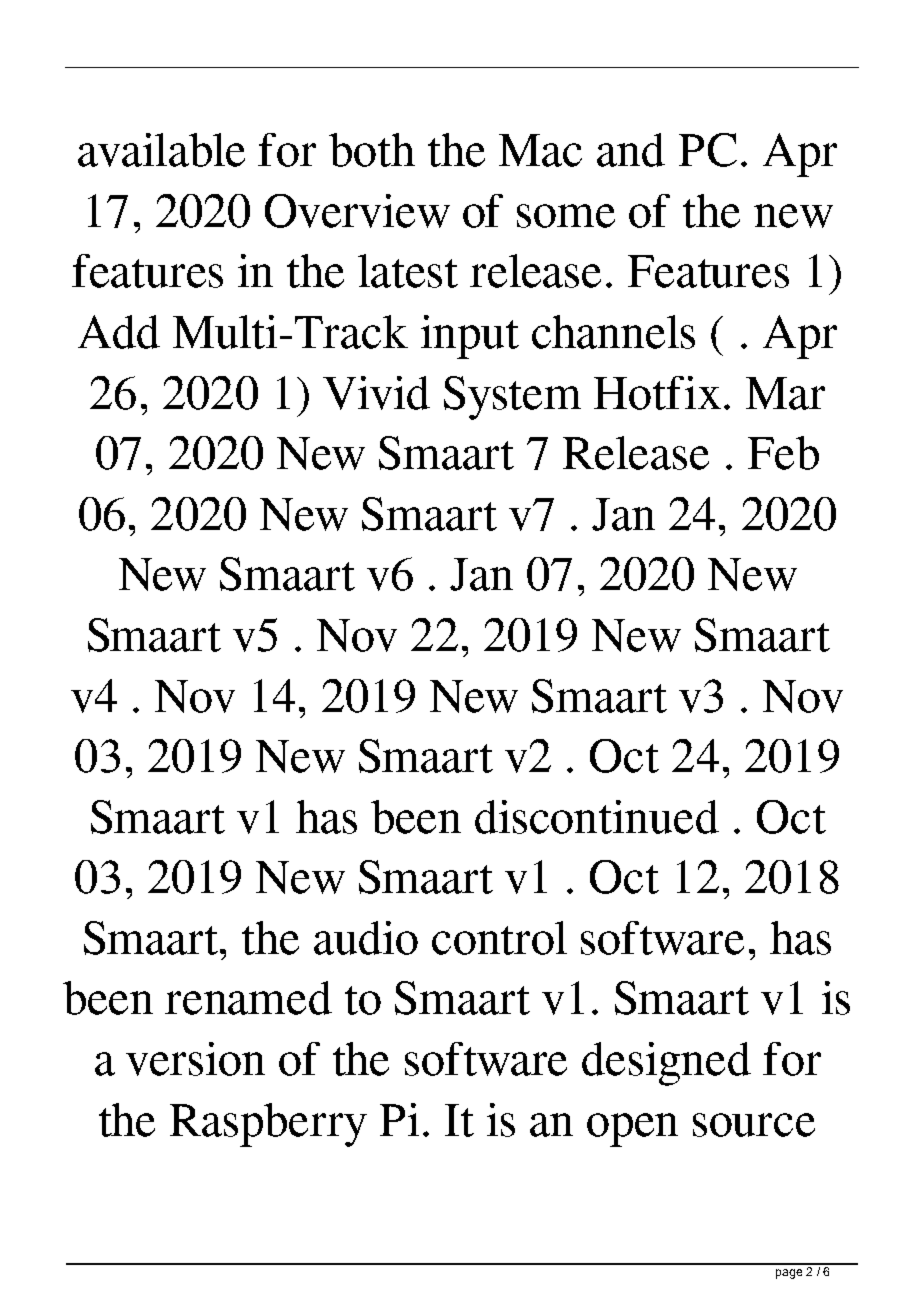 The image size is (924, 1308). What do you see at coordinates (783, 453) in the screenshot?
I see `Feb` at bounding box center [783, 453].
